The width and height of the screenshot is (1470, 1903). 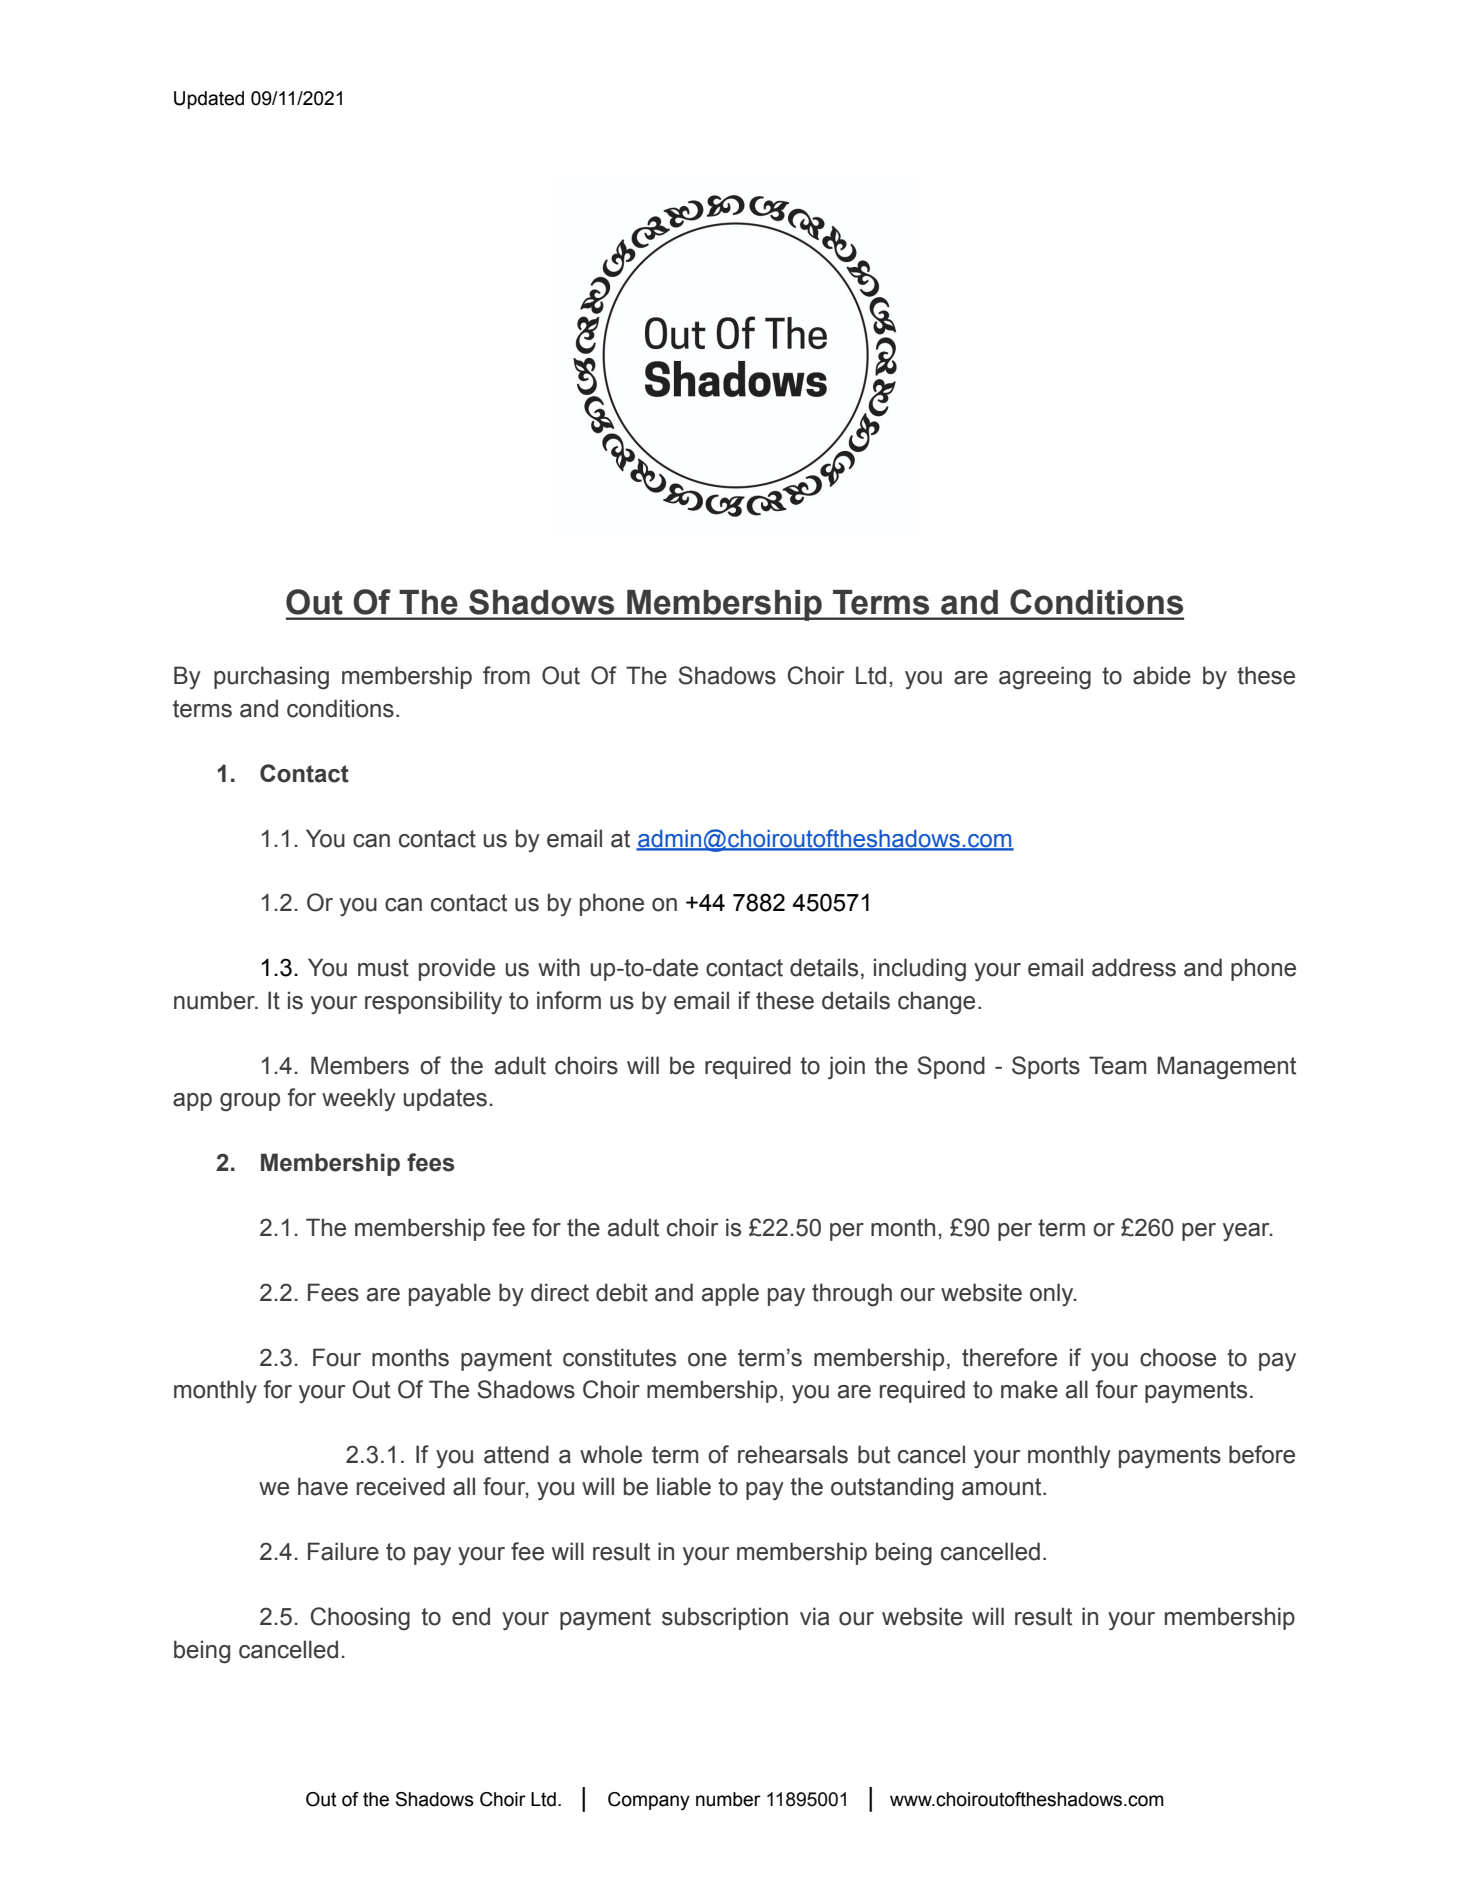 I want to click on apple, so click(x=730, y=1294).
